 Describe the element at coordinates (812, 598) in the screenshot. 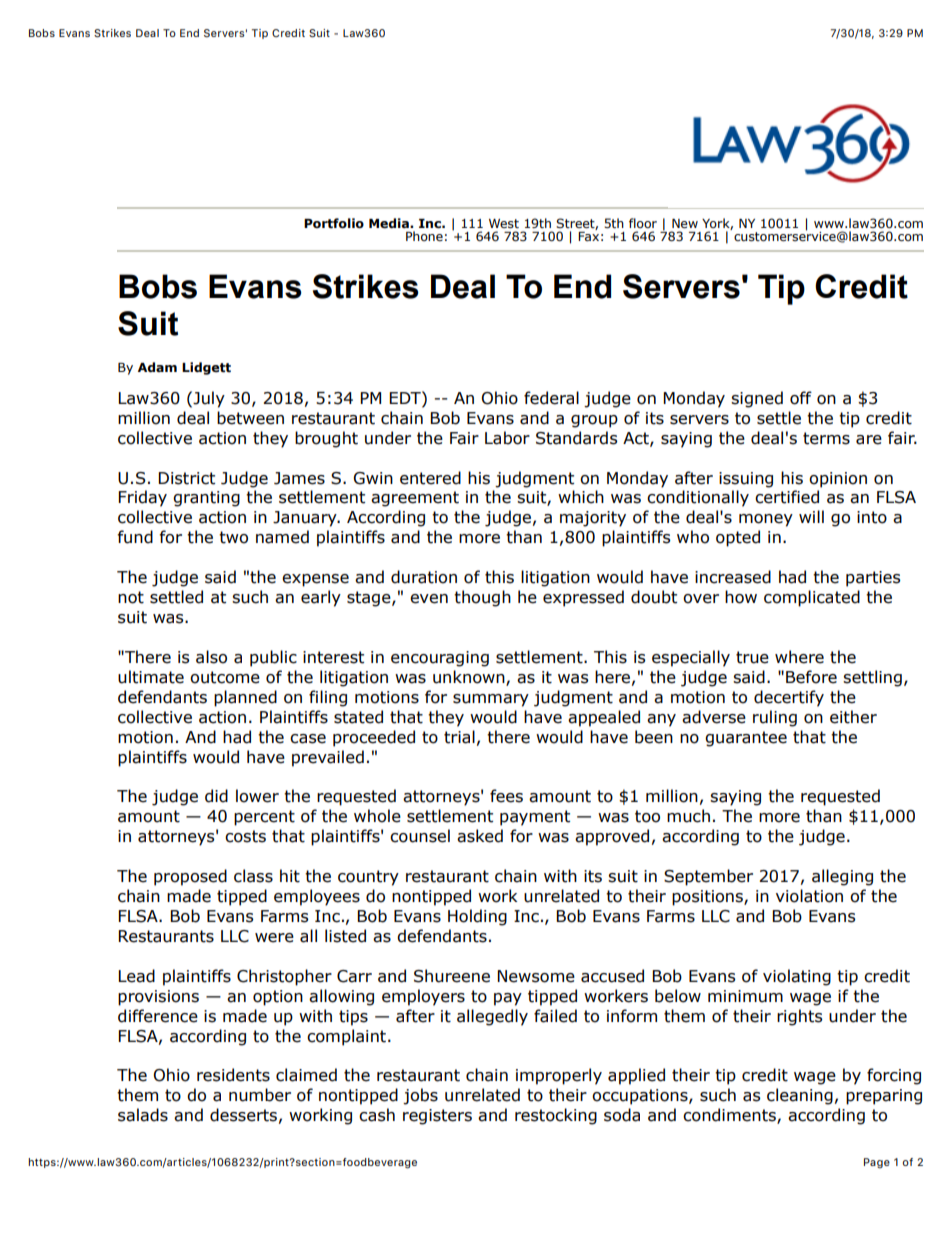

I see `complicated` at that location.
